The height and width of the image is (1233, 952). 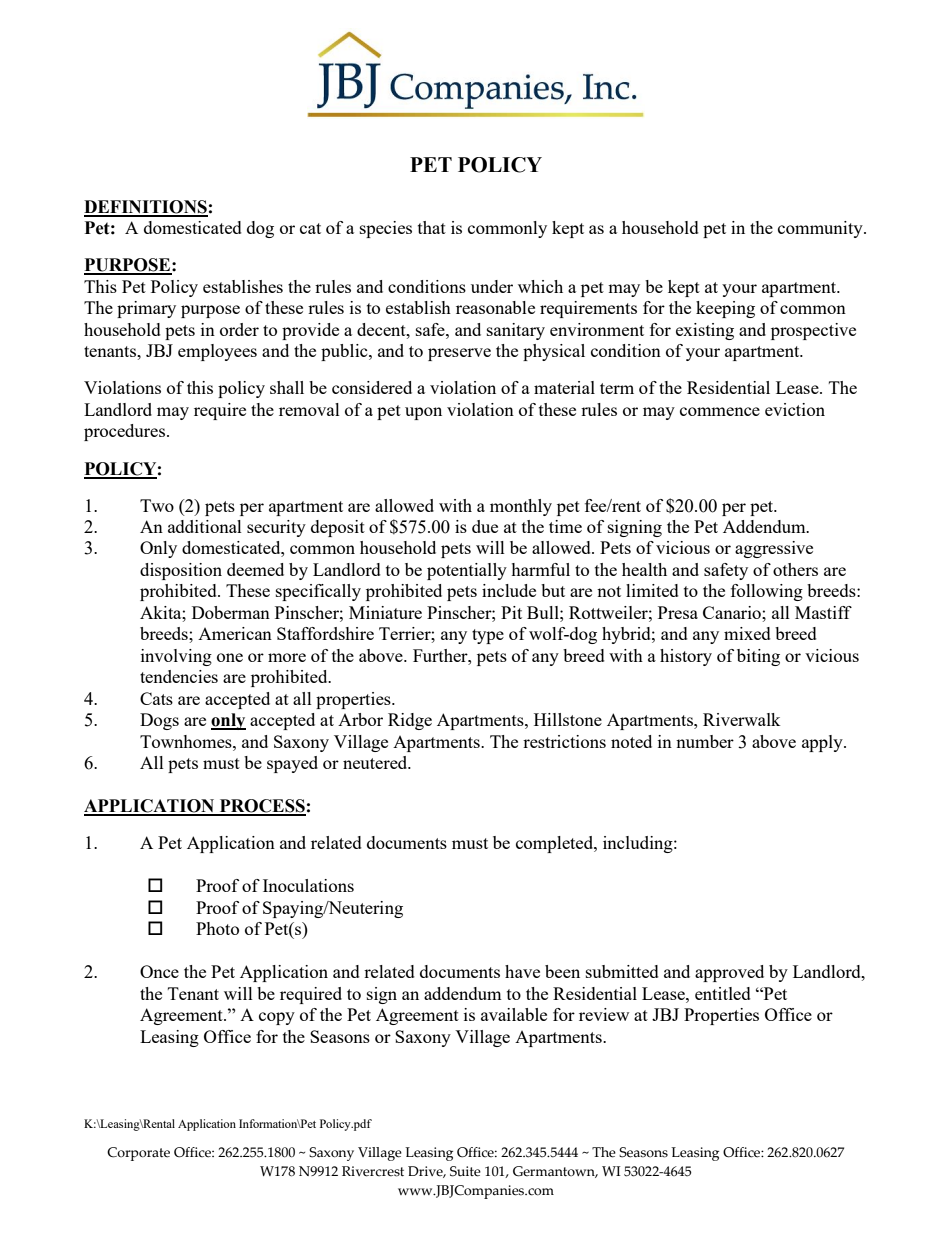 I want to click on PROCESS, so click(x=261, y=807).
